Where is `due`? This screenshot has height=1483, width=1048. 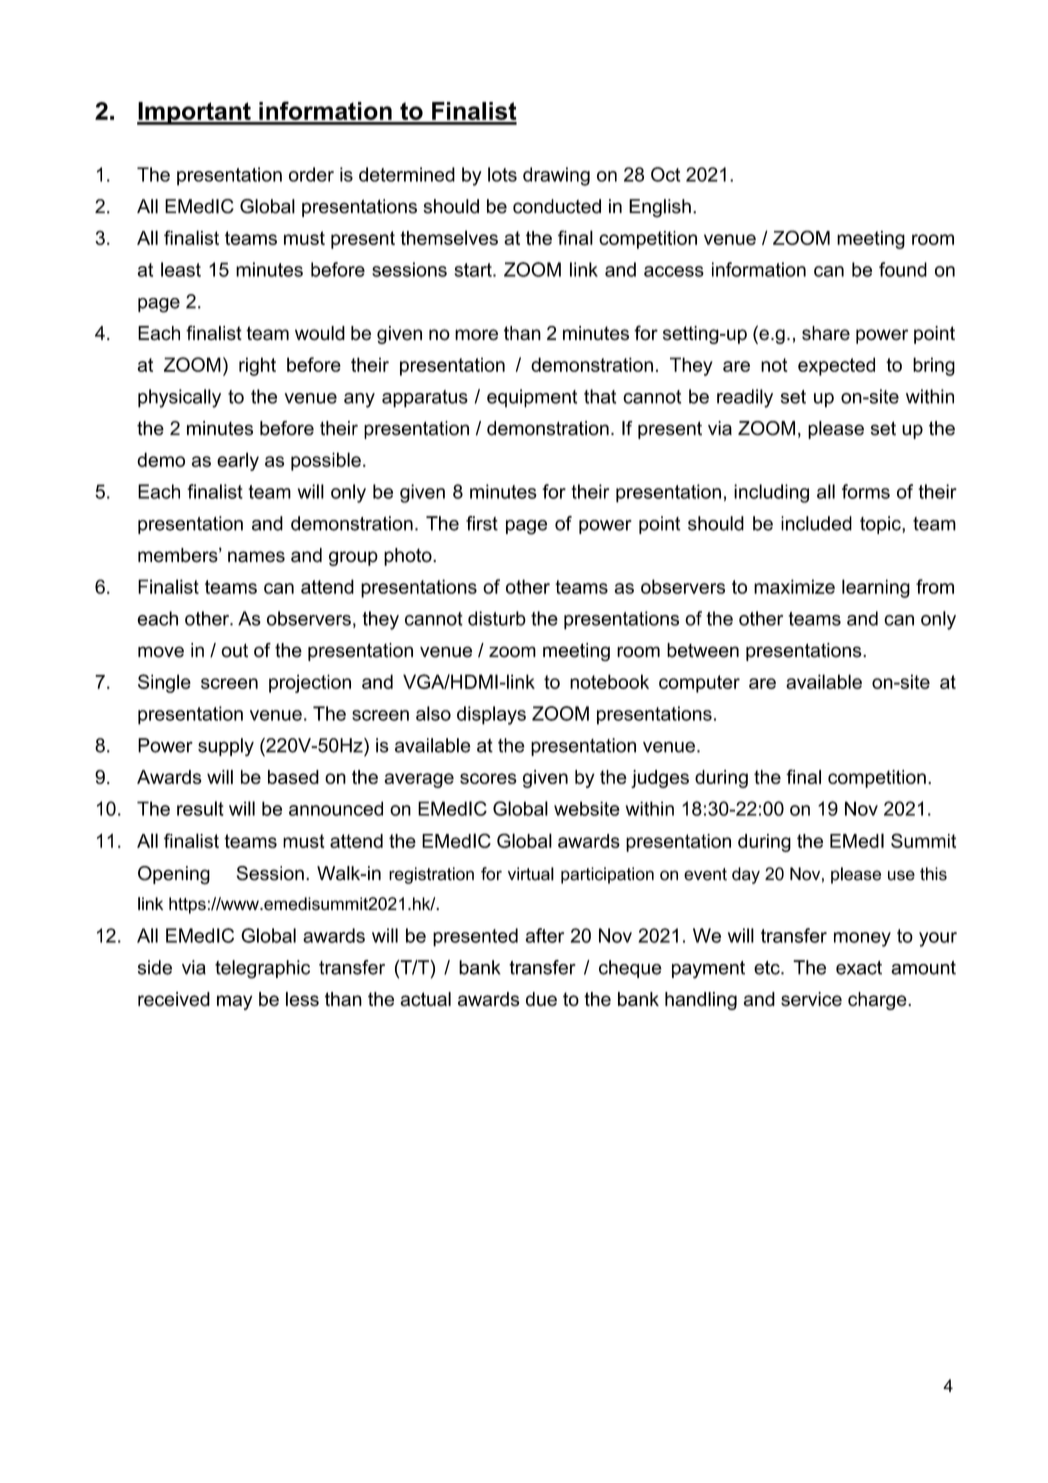
due is located at coordinates (541, 999).
